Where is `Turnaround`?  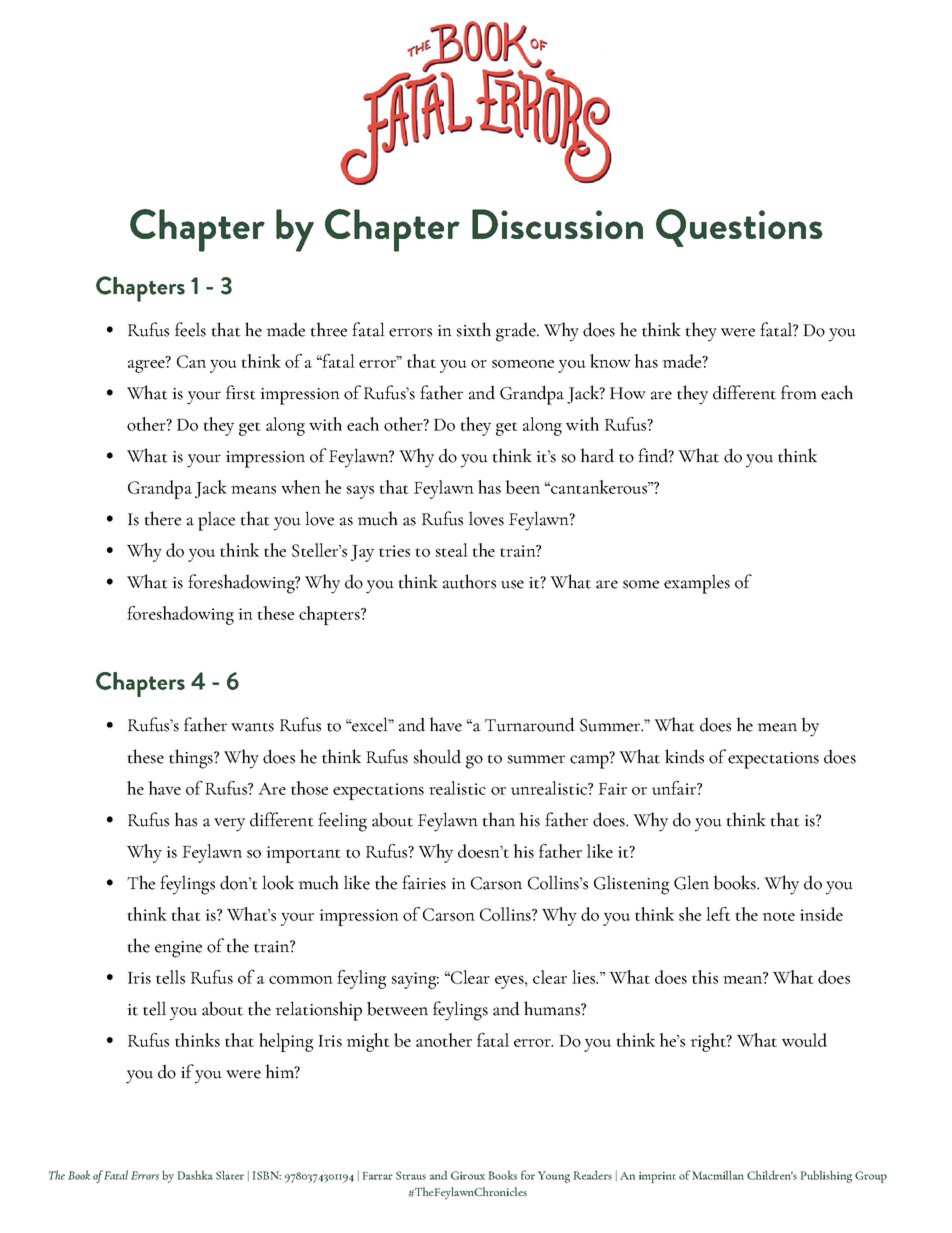 Turnaround is located at coordinates (530, 724).
